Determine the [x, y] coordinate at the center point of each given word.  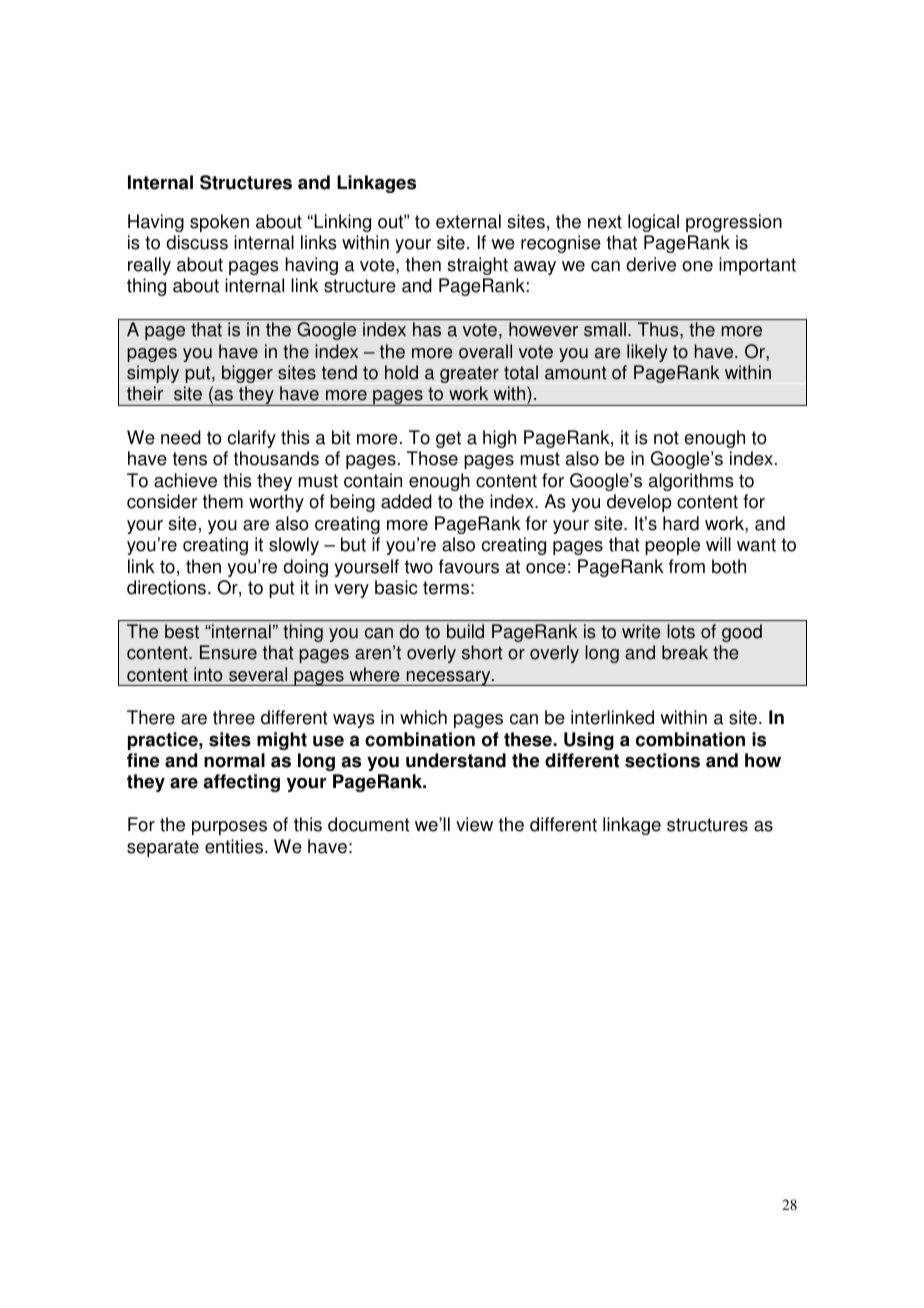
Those [432, 458]
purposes [229, 828]
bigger [247, 374]
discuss [197, 242]
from [687, 566]
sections [662, 760]
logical [653, 223]
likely [647, 353]
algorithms [691, 482]
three [234, 717]
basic [396, 587]
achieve [185, 480]
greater [469, 374]
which [423, 717]
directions [168, 587]
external [468, 221]
